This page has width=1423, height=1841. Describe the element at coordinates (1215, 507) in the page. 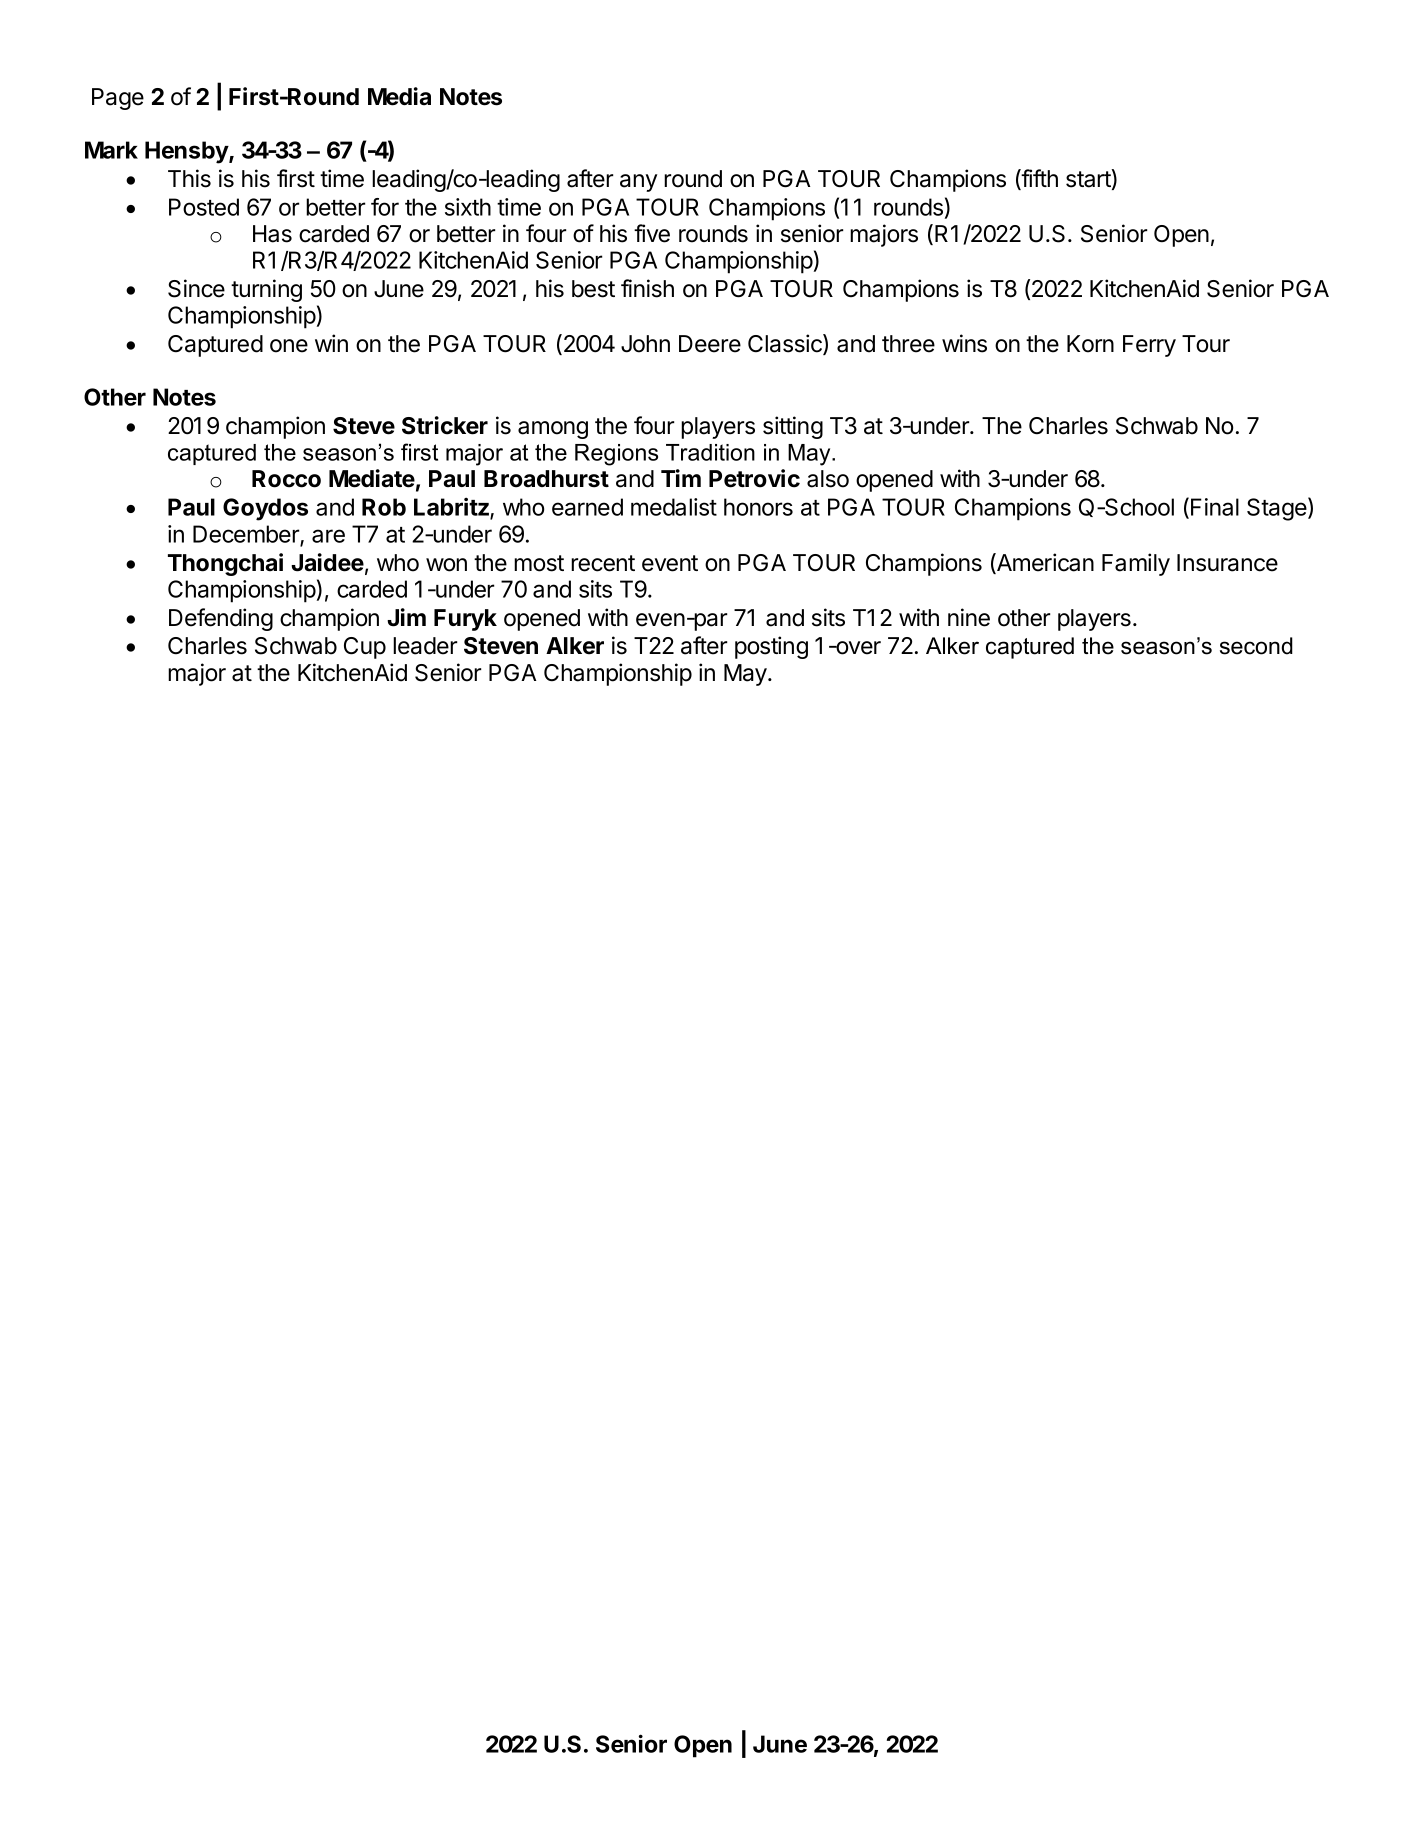

I see `Final` at that location.
